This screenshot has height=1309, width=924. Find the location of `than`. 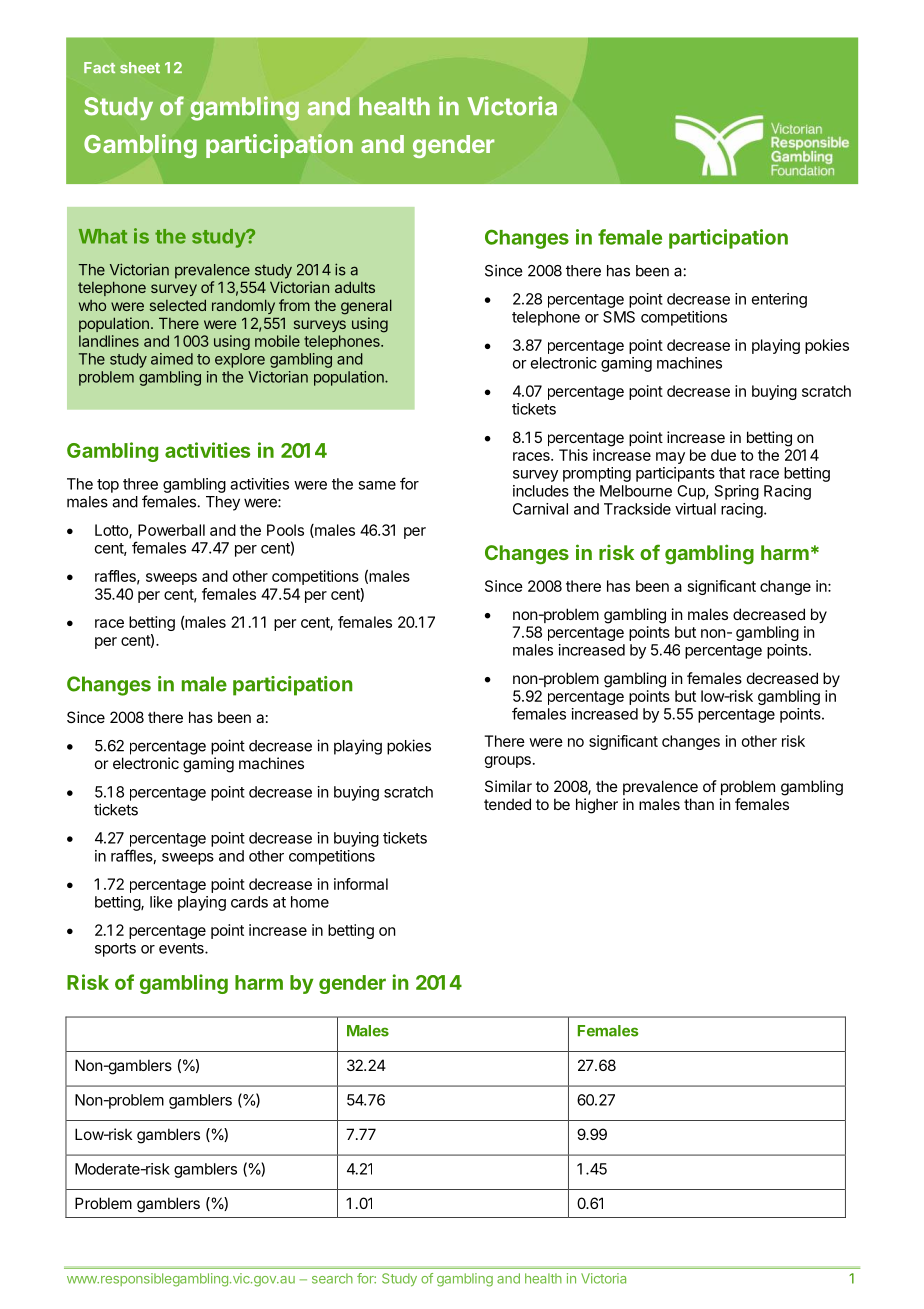

than is located at coordinates (699, 804).
